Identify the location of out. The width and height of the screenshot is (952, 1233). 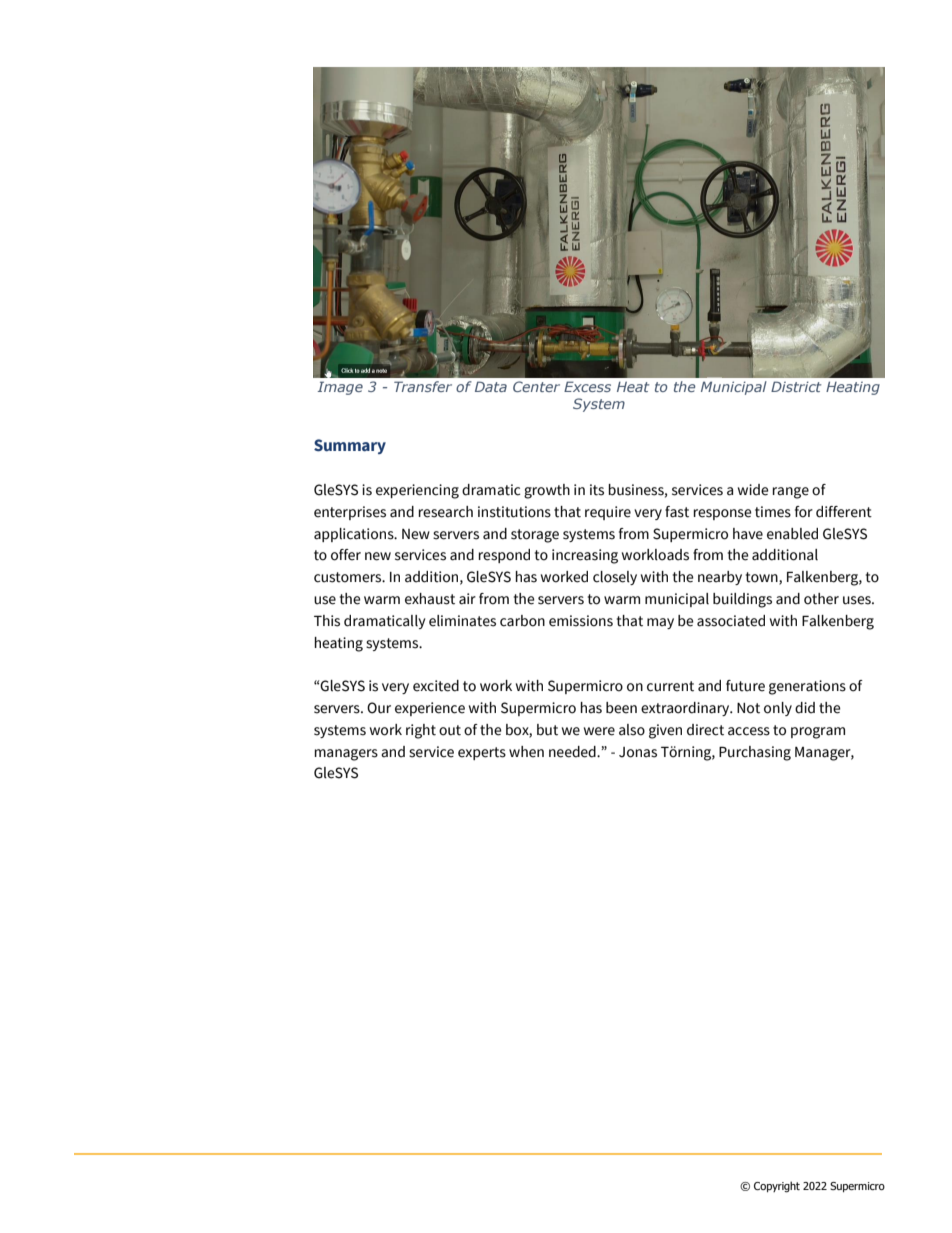
(450, 730).
